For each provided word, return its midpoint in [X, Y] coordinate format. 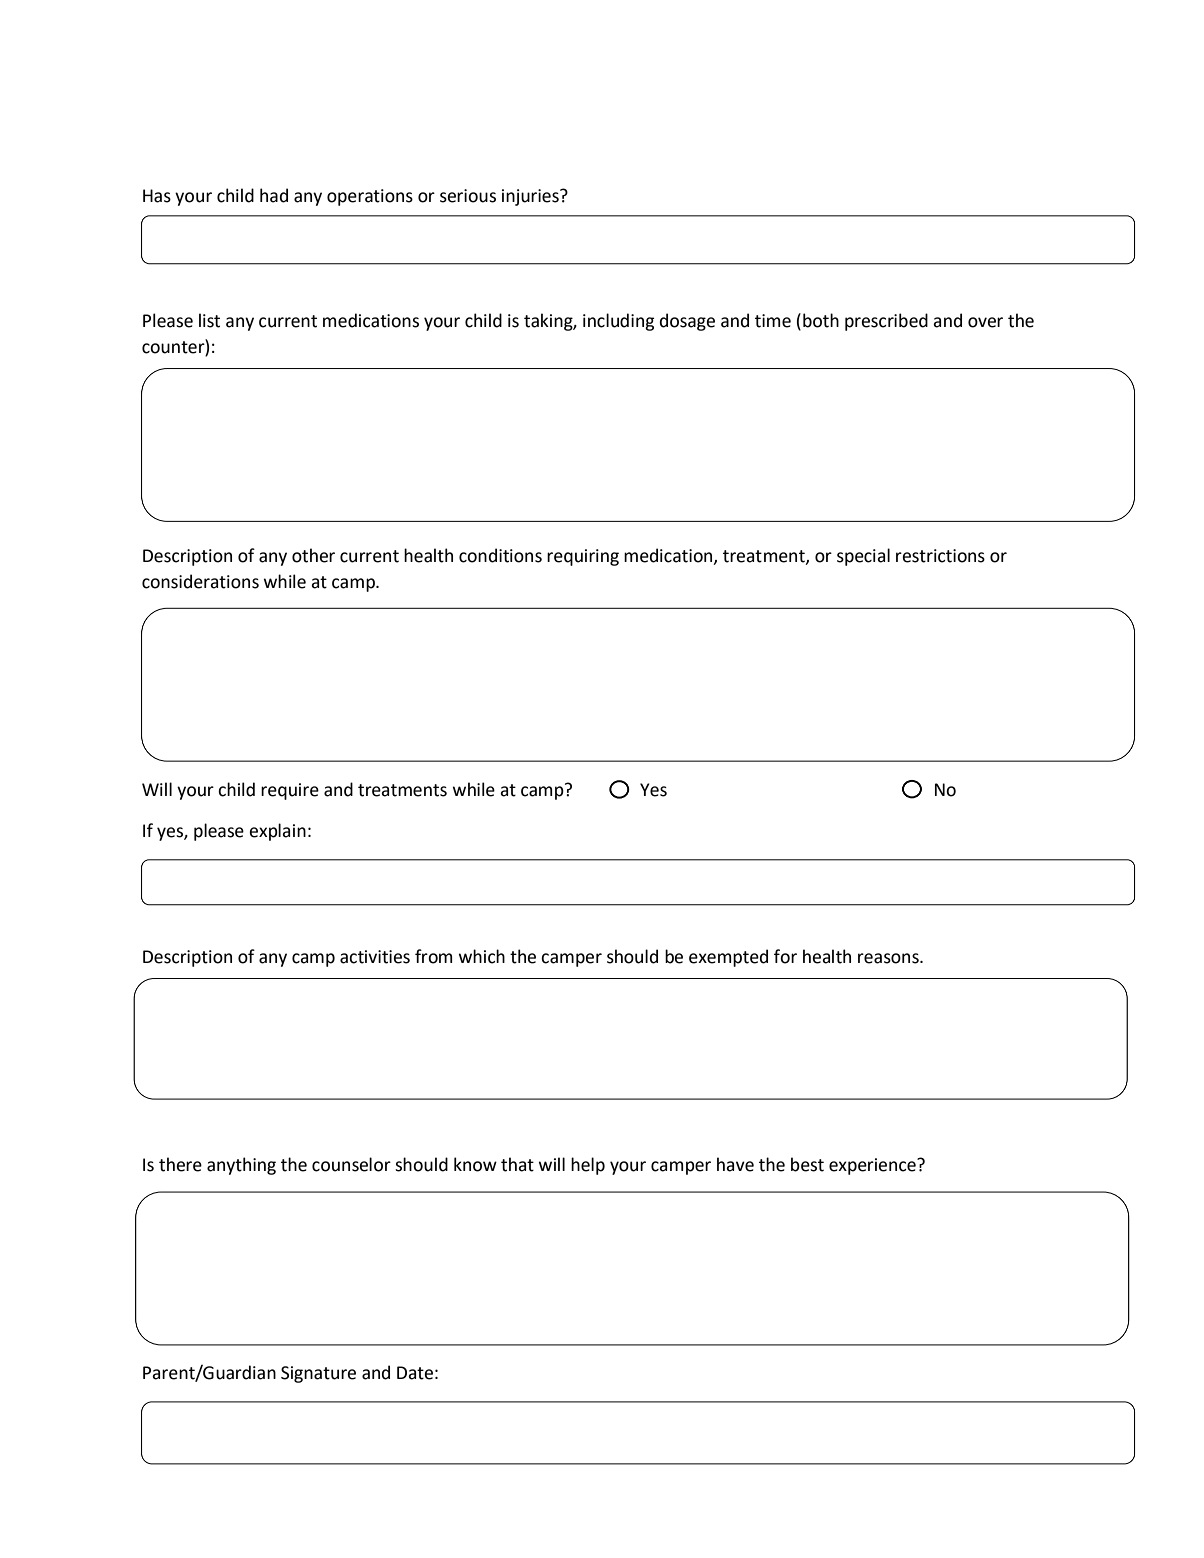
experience [873, 1166]
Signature [318, 1374]
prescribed [886, 322]
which [482, 956]
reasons [889, 958]
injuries [531, 197]
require [290, 791]
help [588, 1166]
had [274, 195]
